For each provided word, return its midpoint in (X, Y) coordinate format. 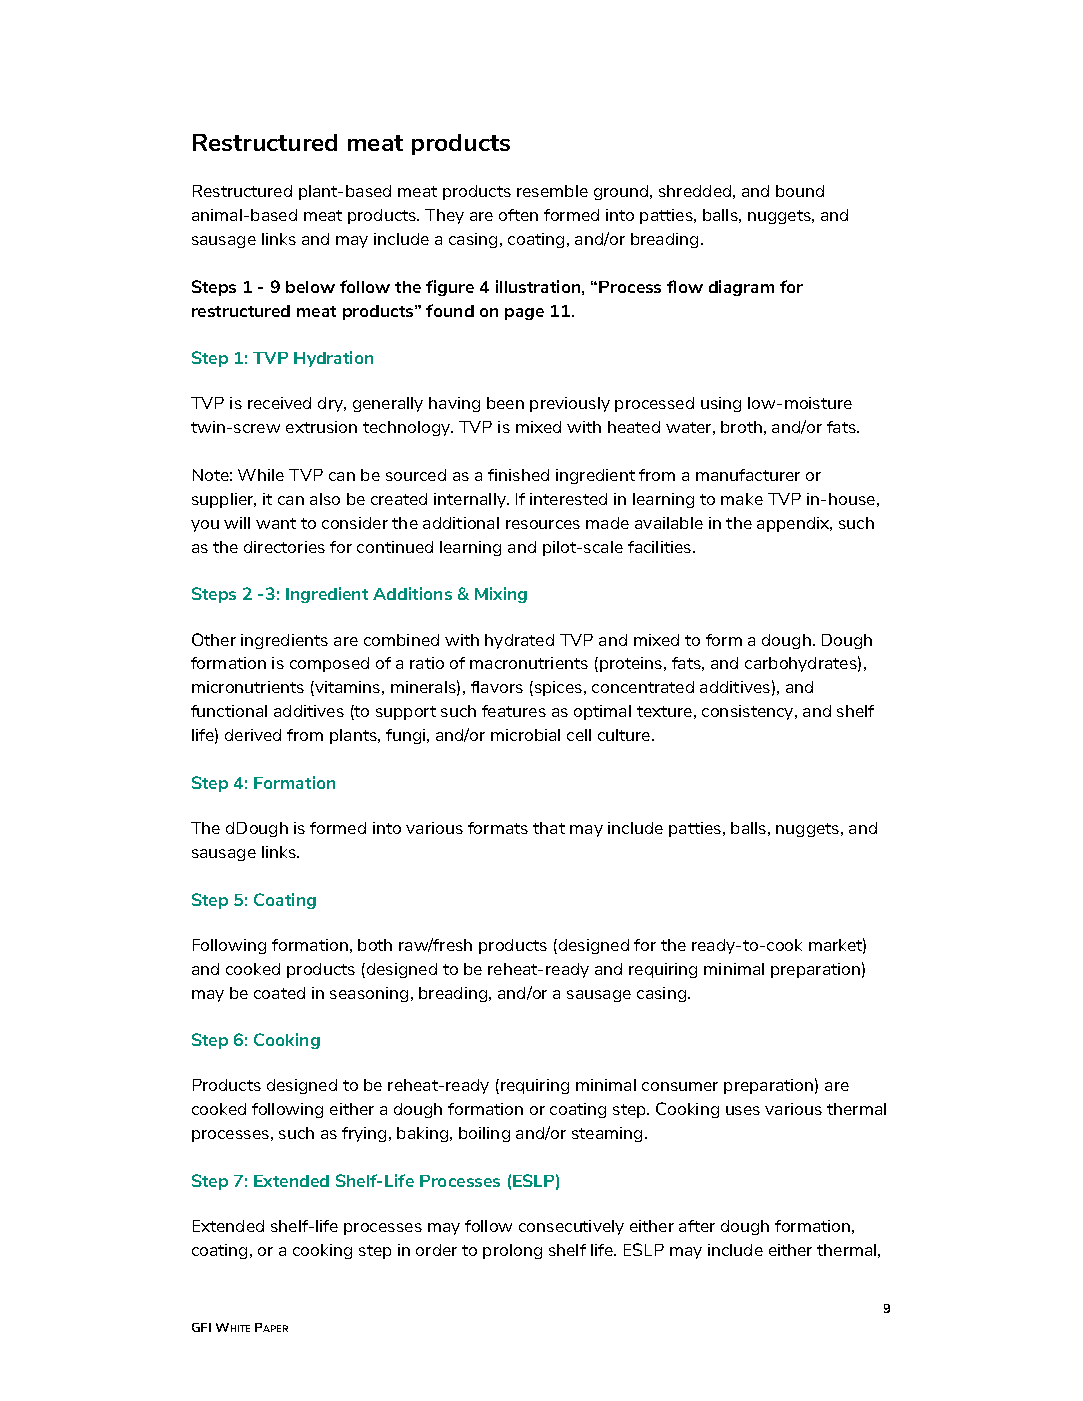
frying (364, 1134)
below (310, 287)
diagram (741, 288)
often (518, 215)
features (514, 711)
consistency (749, 712)
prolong (512, 1251)
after (697, 1226)
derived (253, 735)
